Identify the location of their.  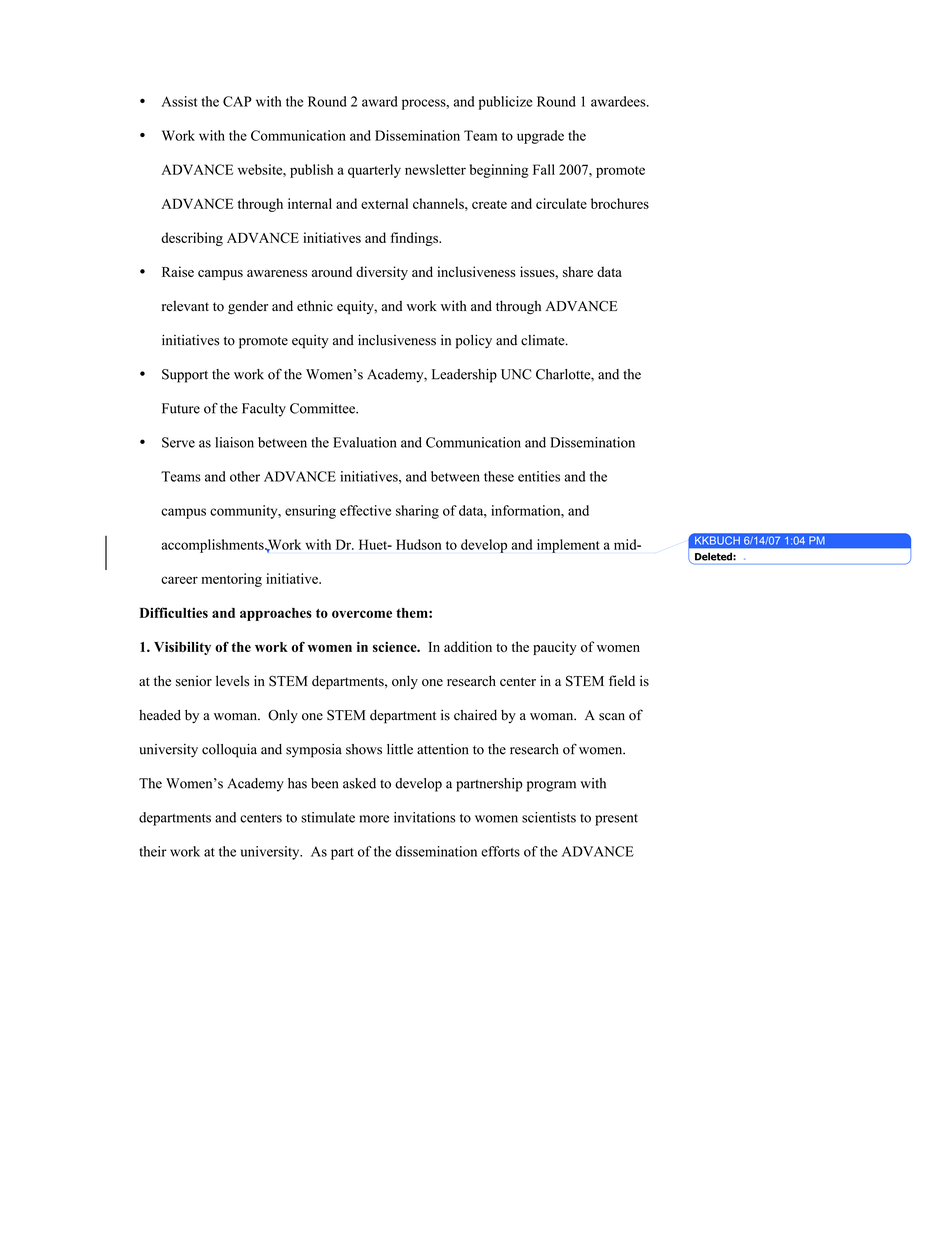
(153, 851).
